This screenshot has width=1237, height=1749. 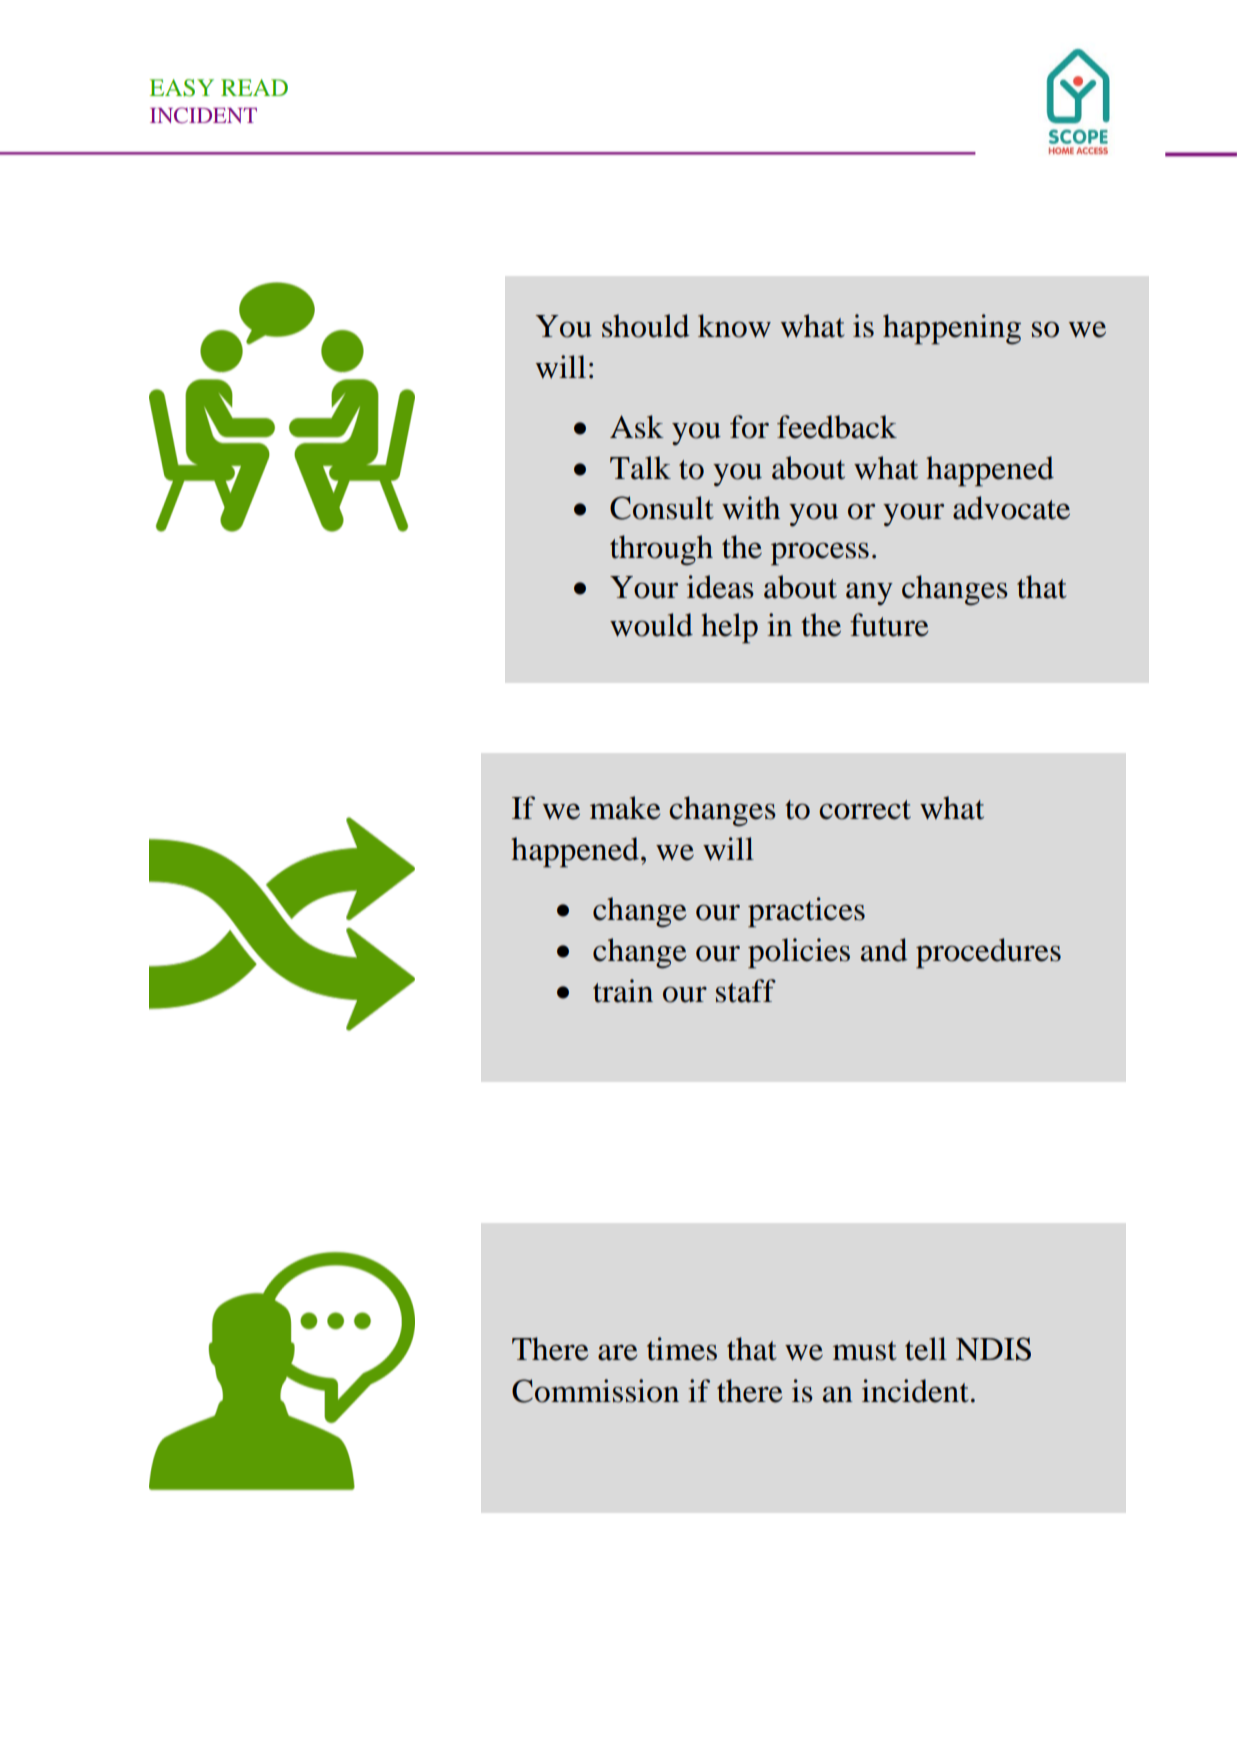 What do you see at coordinates (645, 326) in the screenshot?
I see `should` at bounding box center [645, 326].
